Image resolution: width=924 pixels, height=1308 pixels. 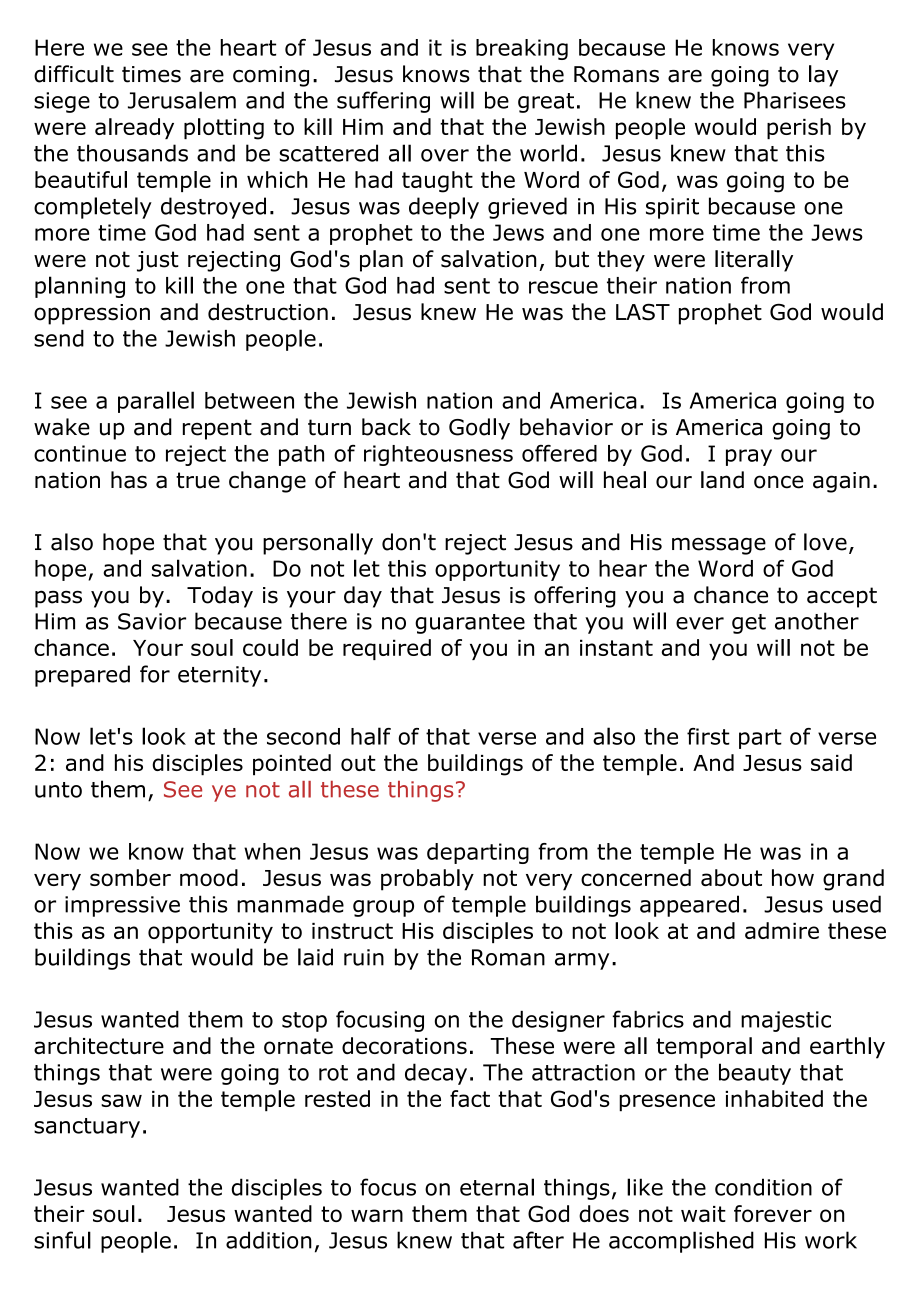 What do you see at coordinates (383, 102) in the screenshot?
I see `suffering` at bounding box center [383, 102].
